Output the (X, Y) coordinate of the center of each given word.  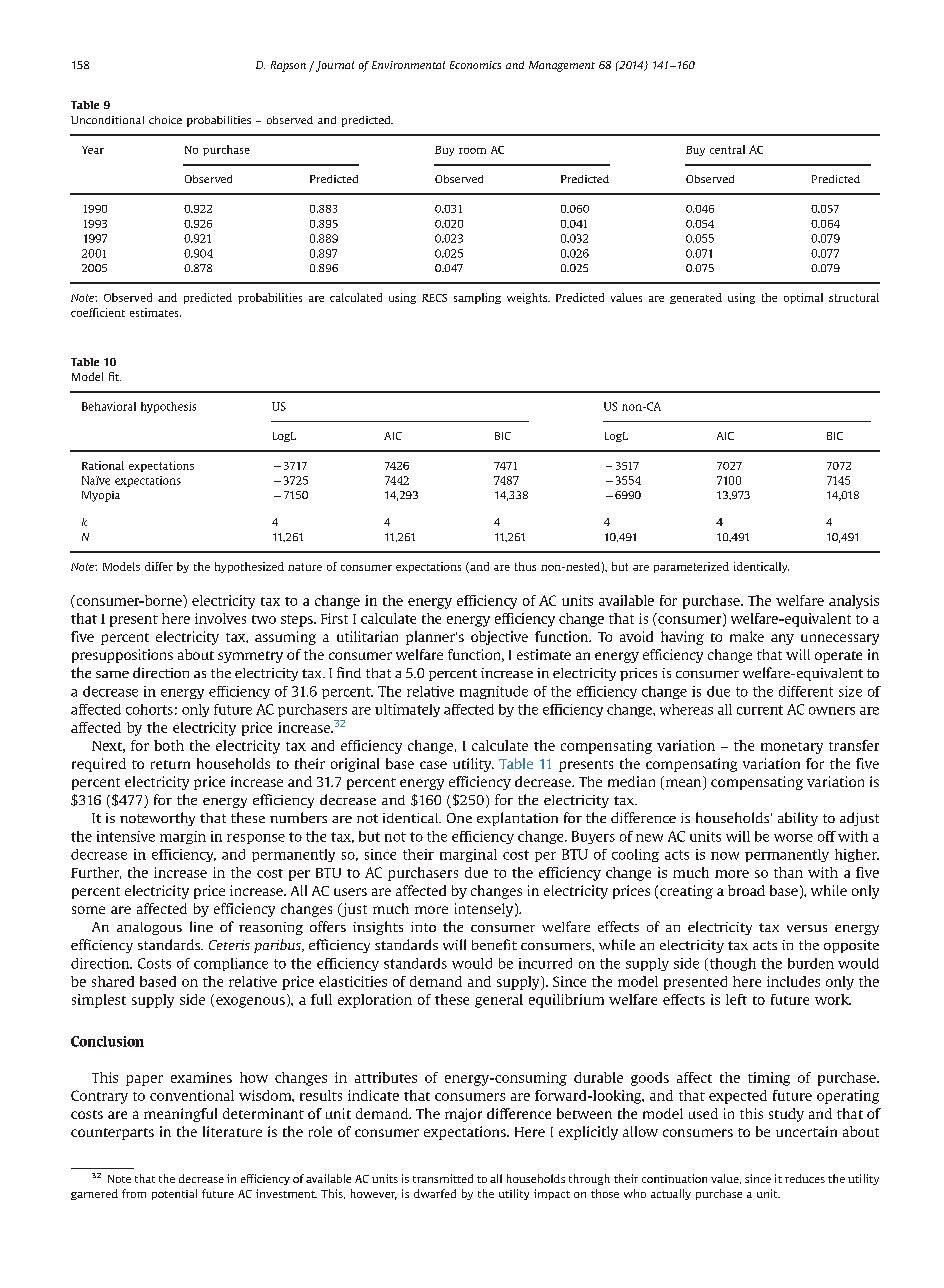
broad (746, 890)
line (201, 926)
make (747, 636)
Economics (475, 65)
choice (165, 120)
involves (220, 618)
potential (174, 1194)
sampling (477, 298)
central (727, 149)
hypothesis (168, 407)
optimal (803, 298)
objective (499, 638)
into (423, 927)
